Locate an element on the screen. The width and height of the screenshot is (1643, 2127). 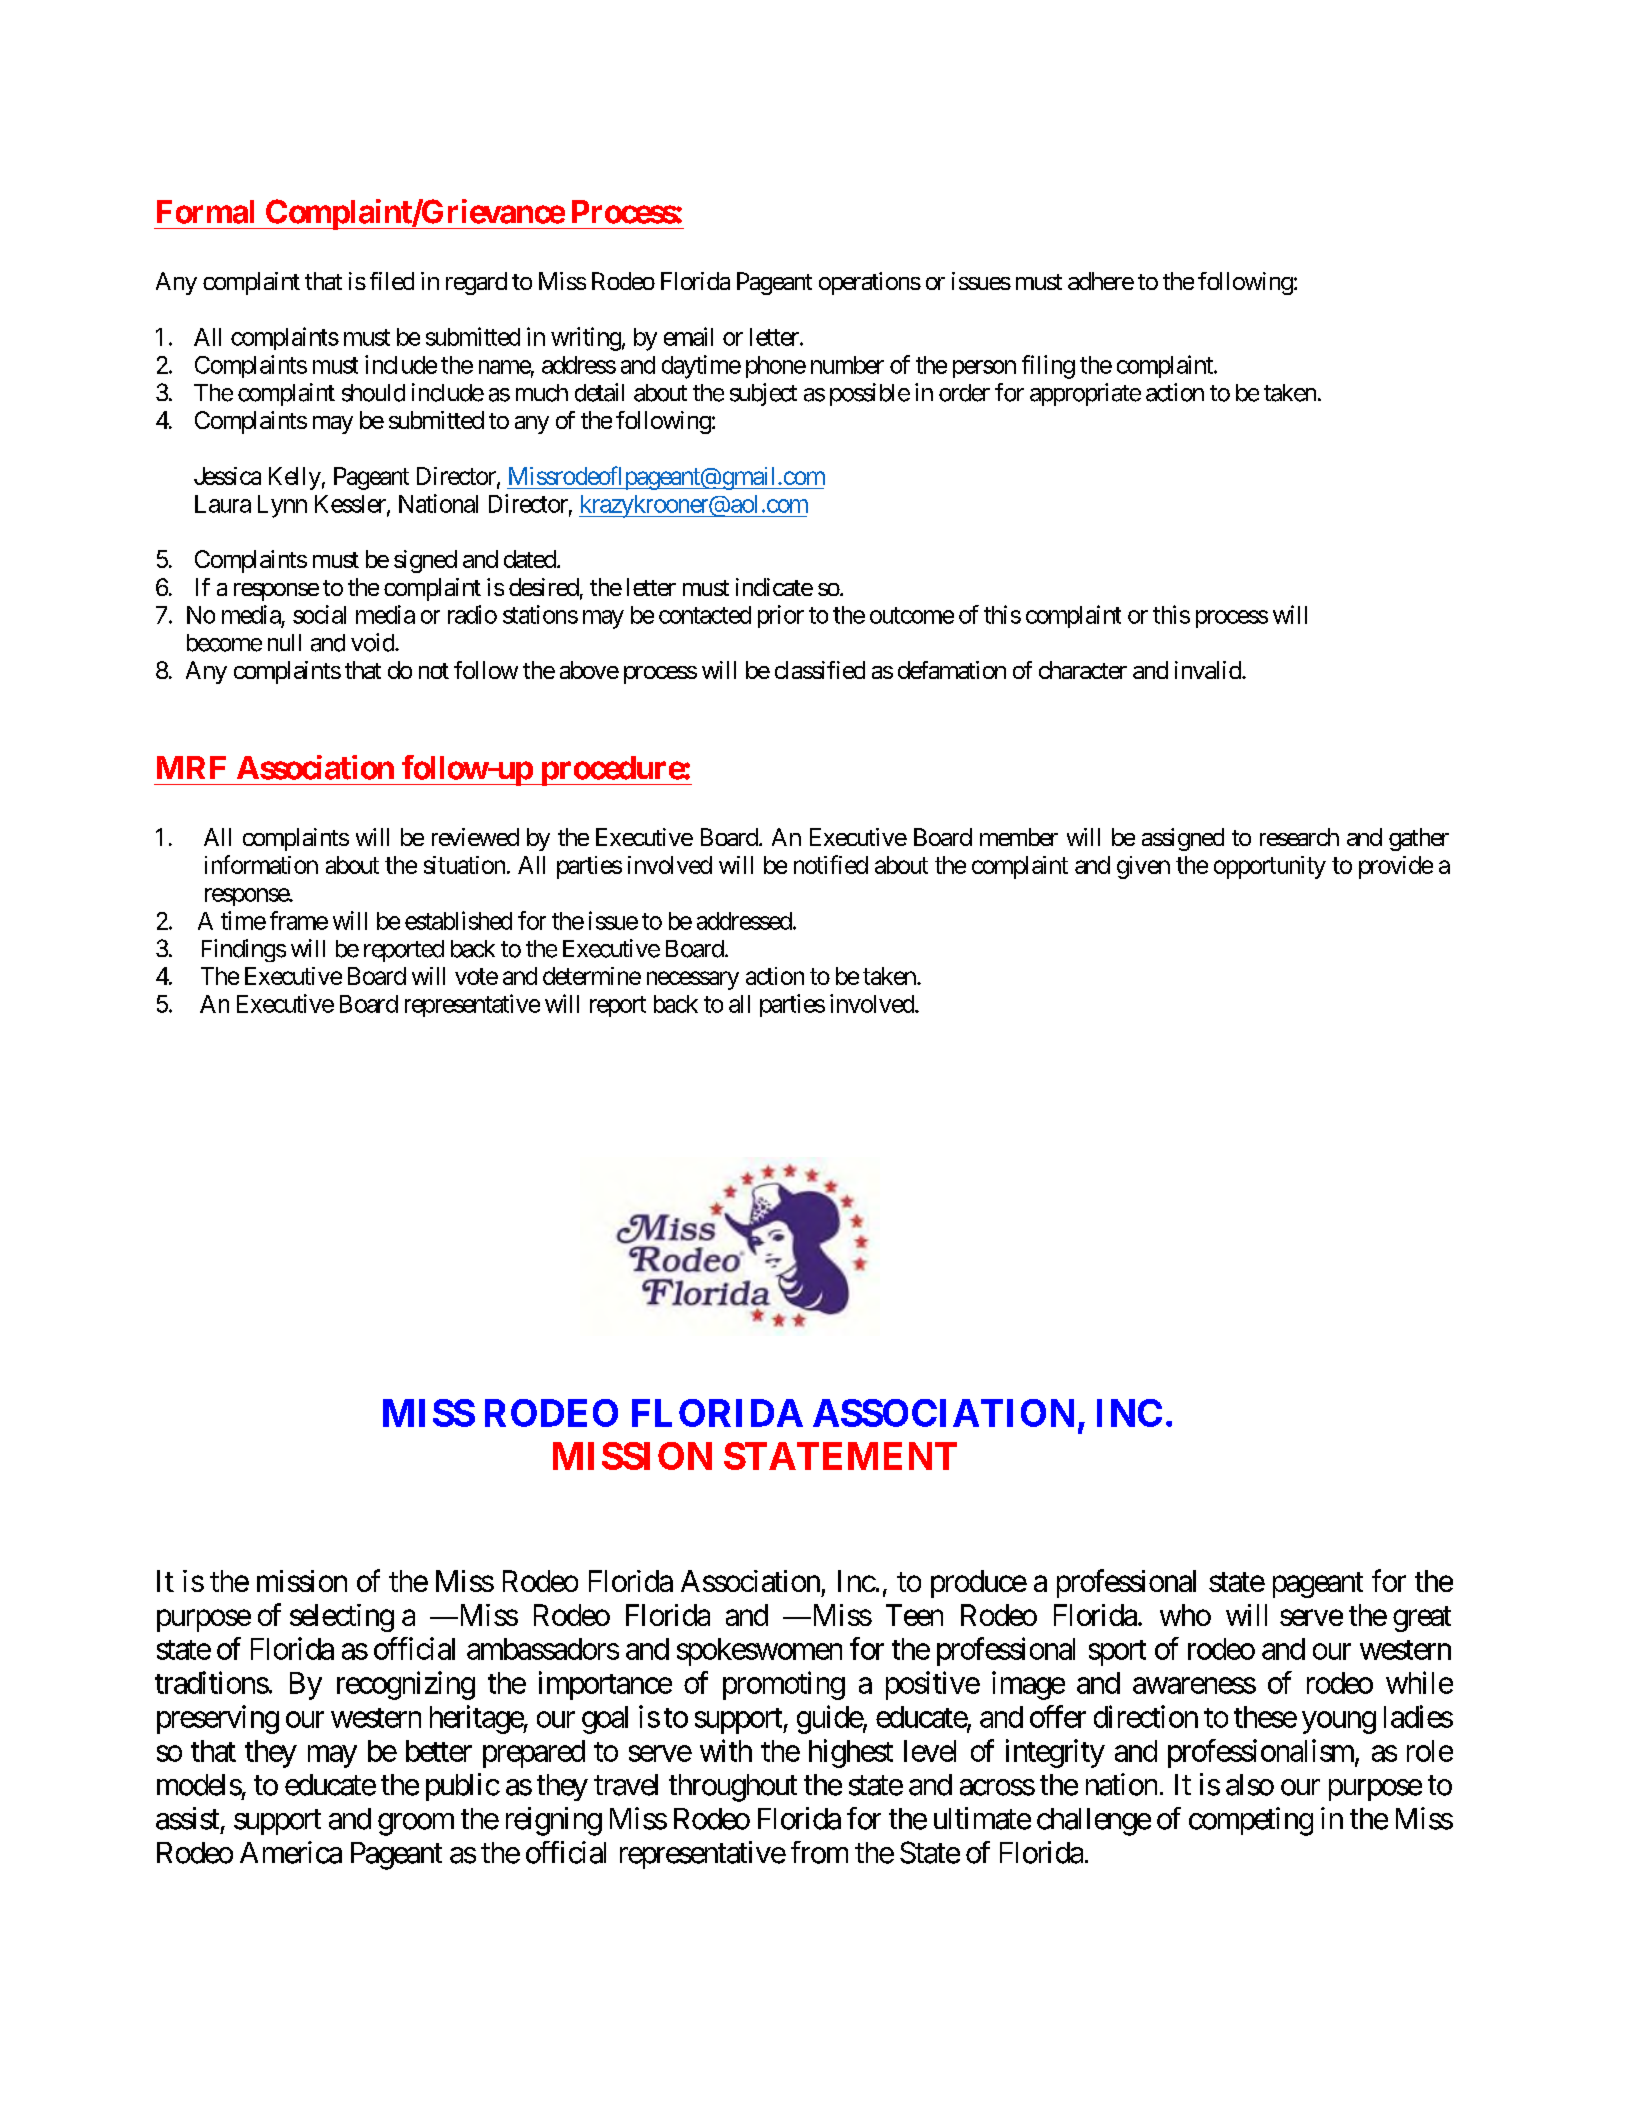
opportunity is located at coordinates (1270, 867).
